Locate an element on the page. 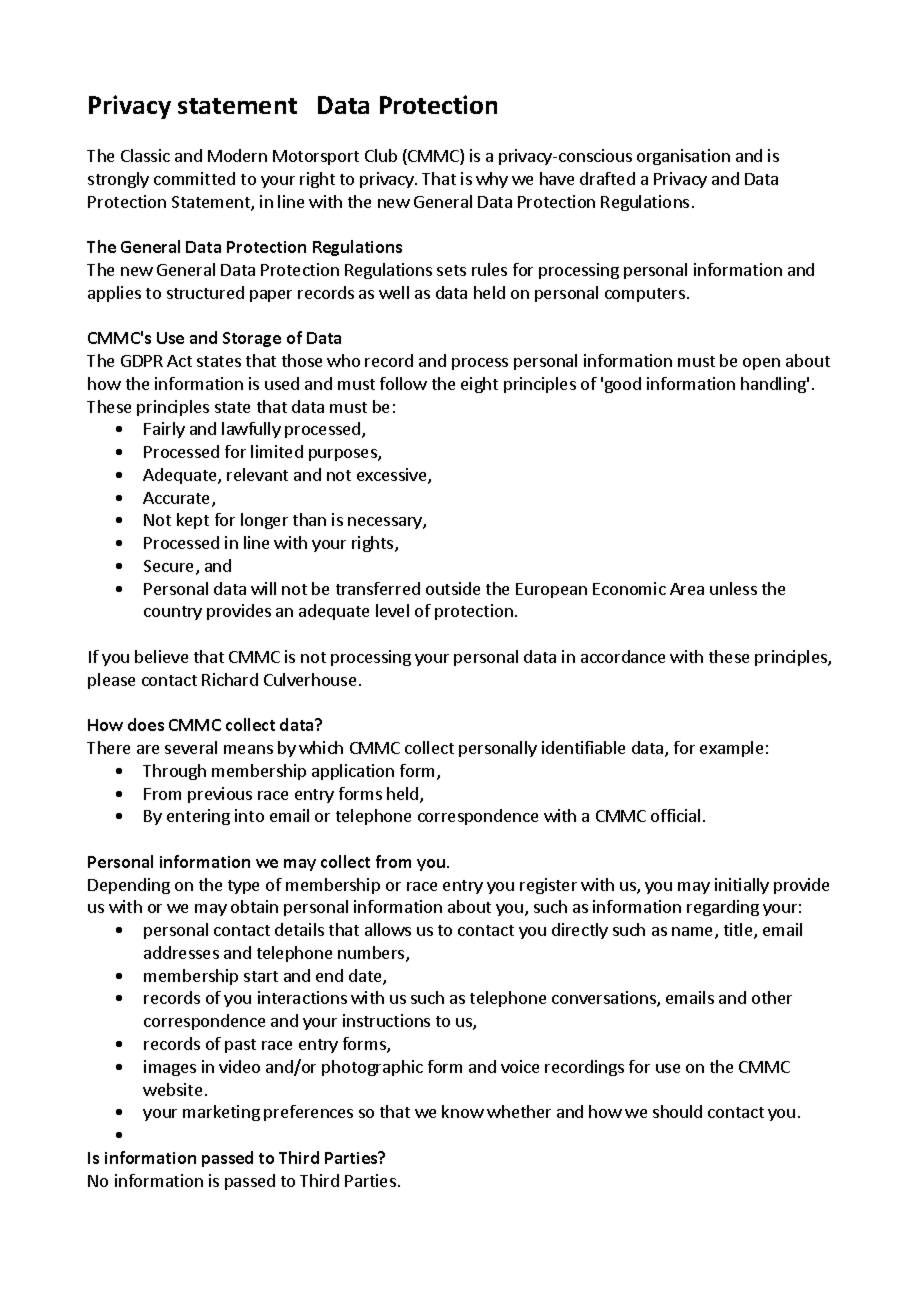 The width and height of the document is (924, 1308). allows is located at coordinates (388, 929).
